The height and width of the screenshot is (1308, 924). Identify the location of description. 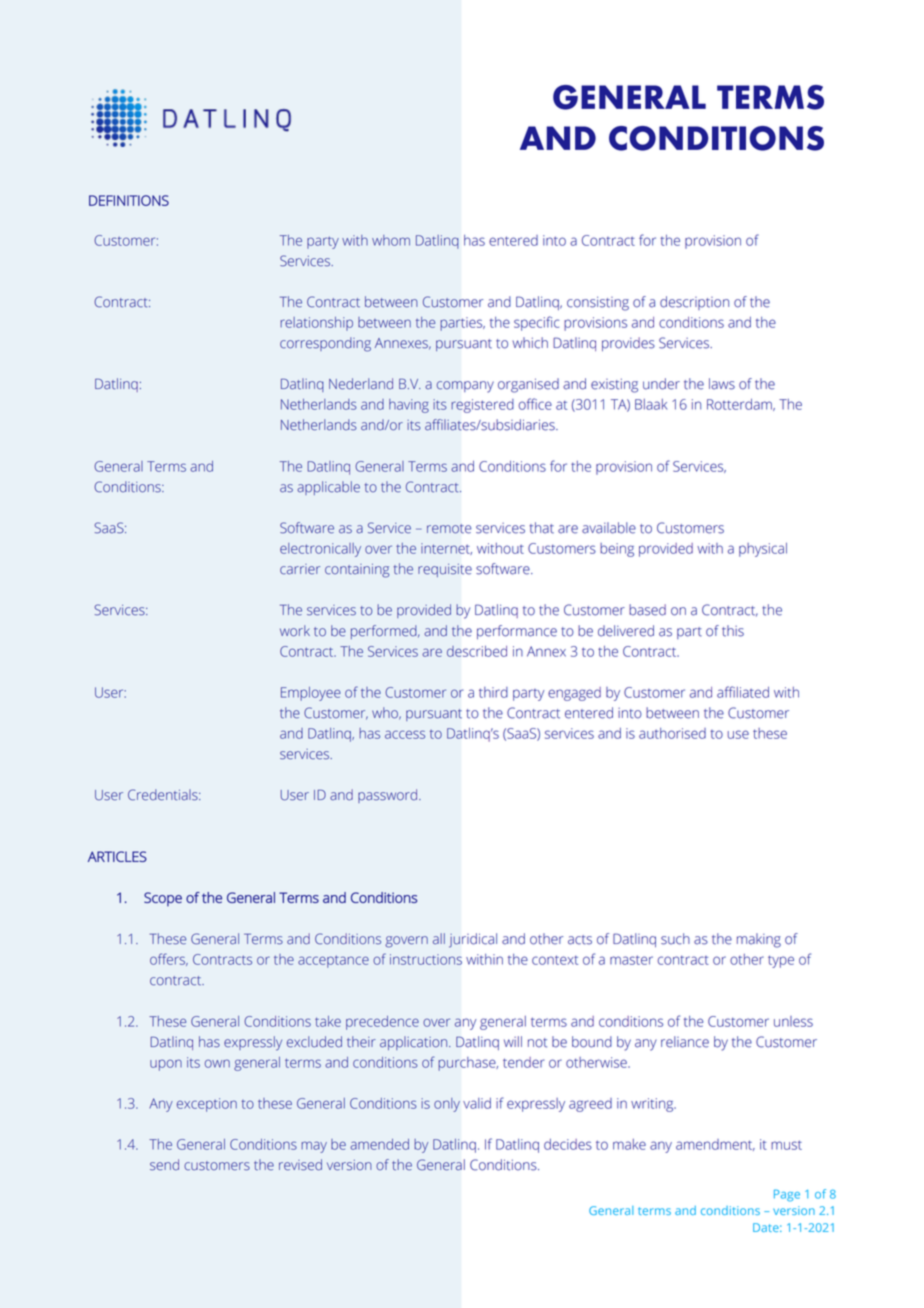
(694, 303).
